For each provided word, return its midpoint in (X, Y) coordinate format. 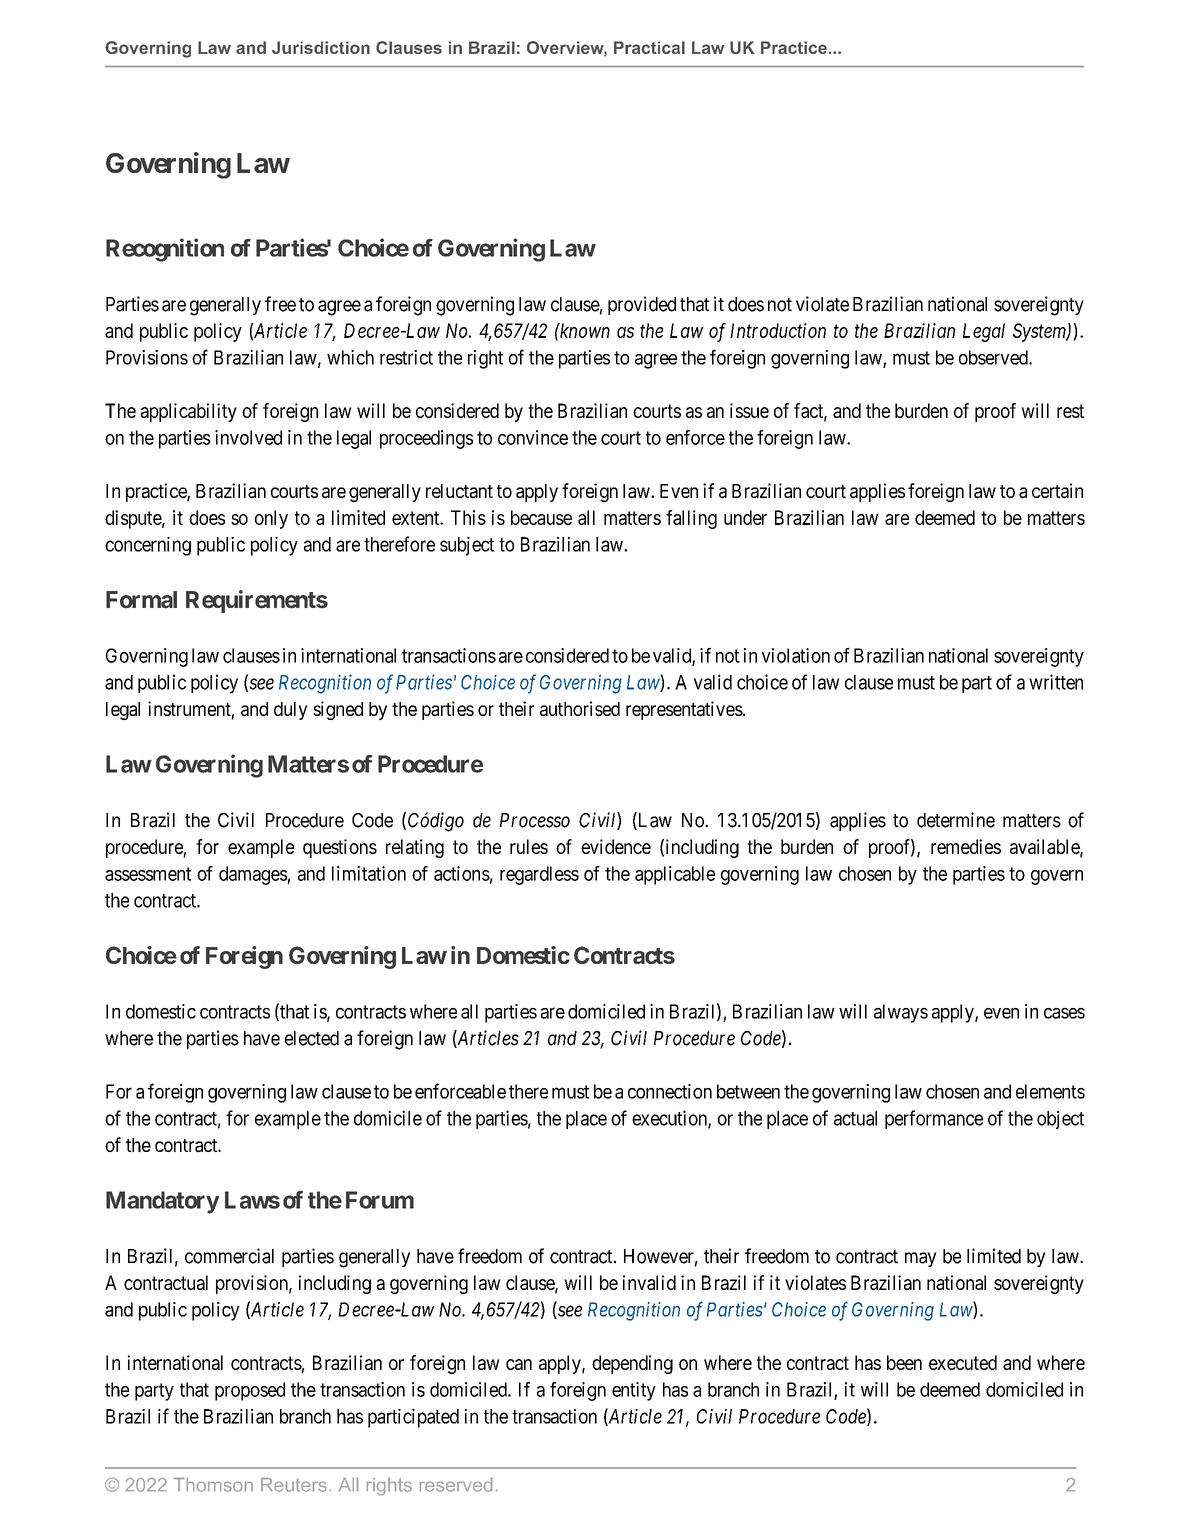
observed (994, 357)
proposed (250, 1391)
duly (291, 711)
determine (956, 820)
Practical (649, 47)
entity (634, 1391)
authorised (580, 709)
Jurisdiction (321, 47)
